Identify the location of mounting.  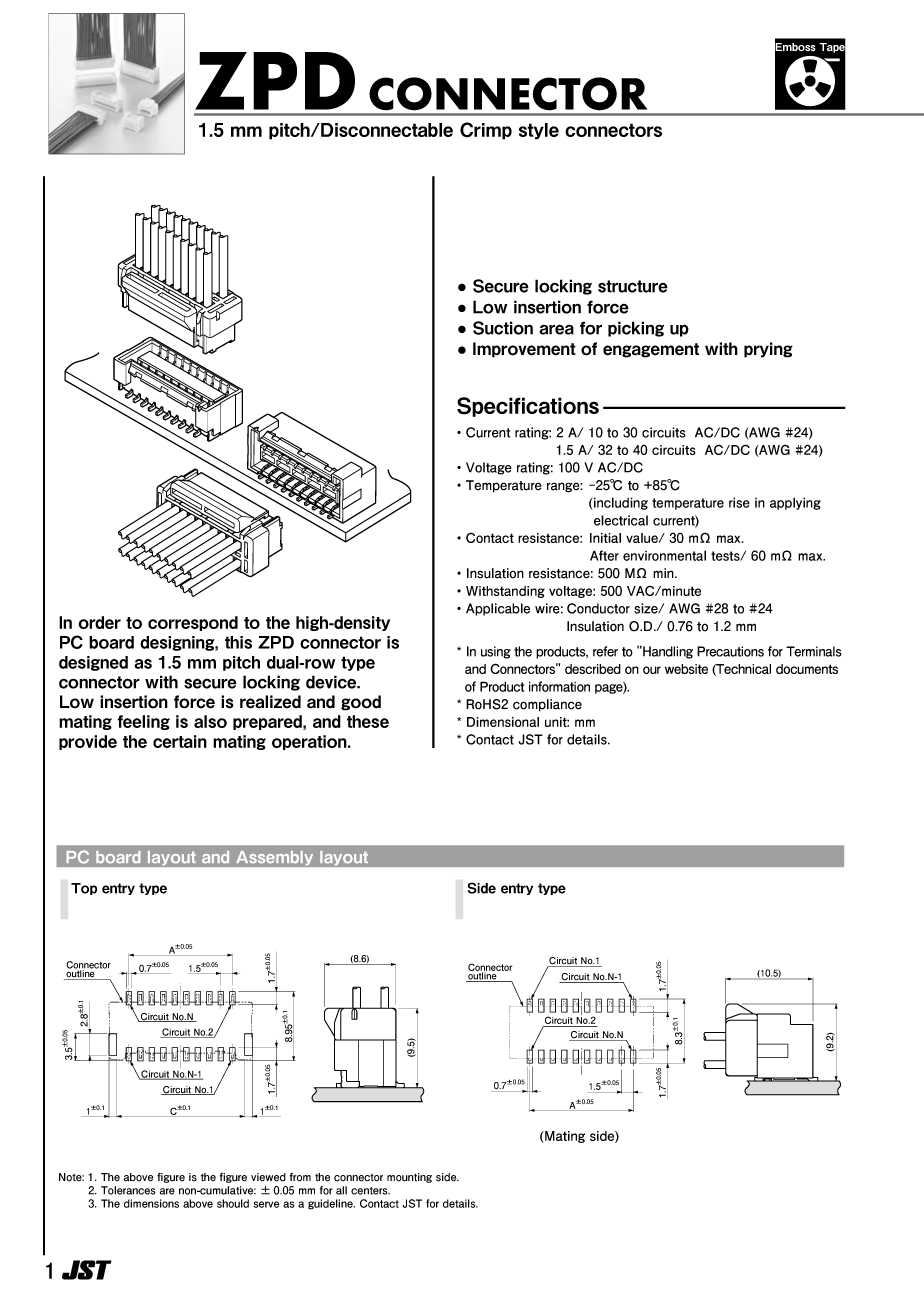
(409, 1178).
